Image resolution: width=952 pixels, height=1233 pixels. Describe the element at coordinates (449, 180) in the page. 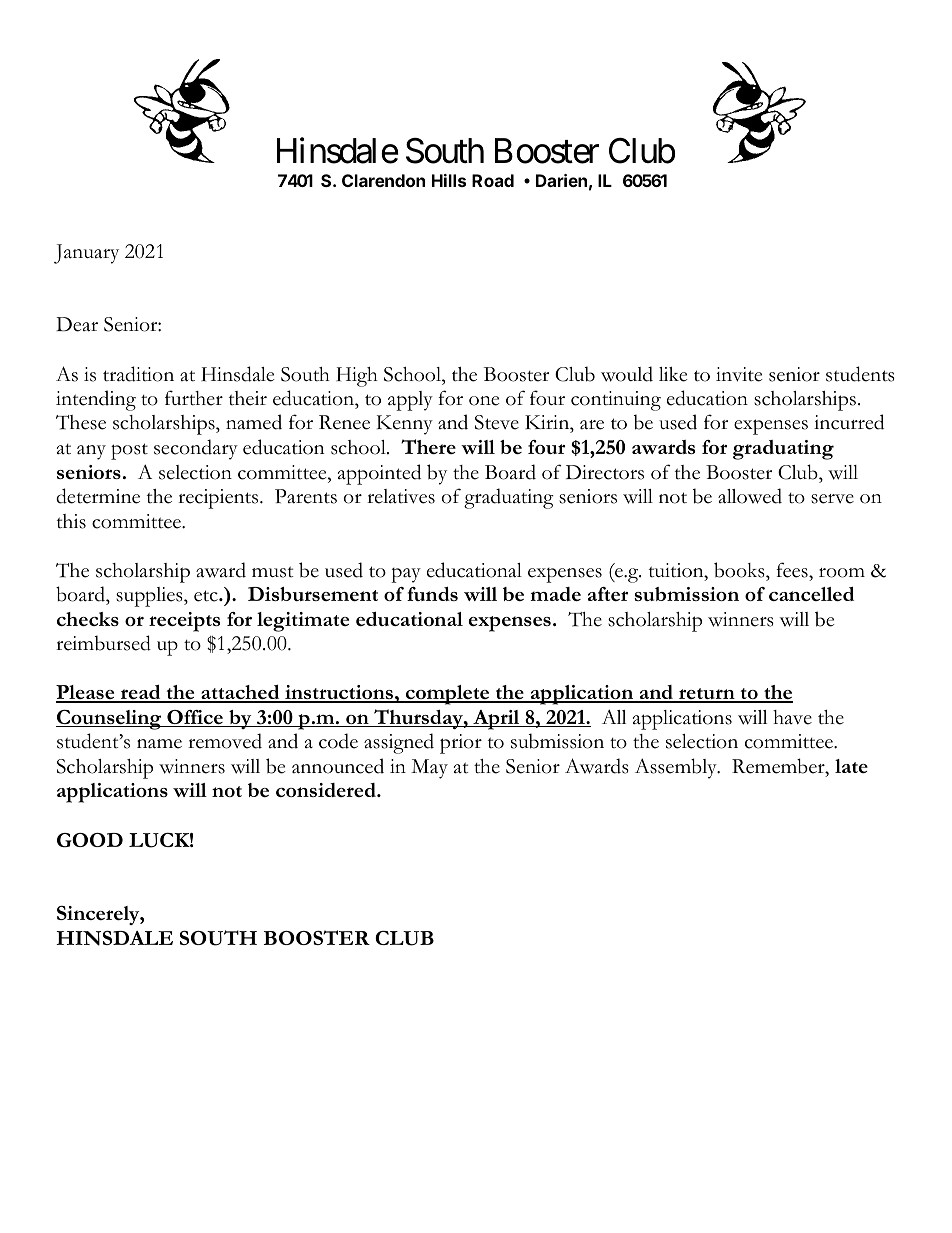

I see `Hills` at that location.
